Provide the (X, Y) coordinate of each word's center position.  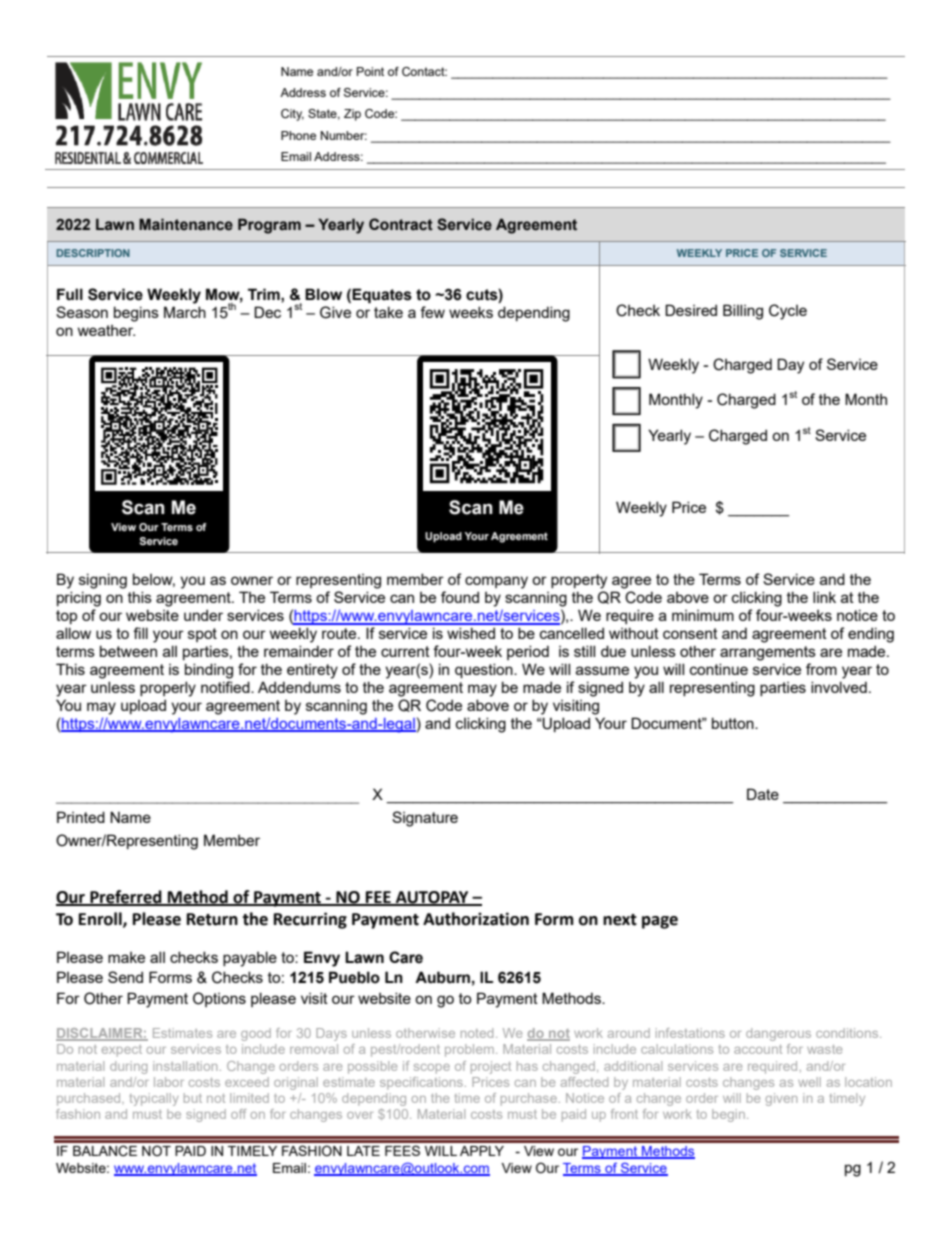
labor (169, 1082)
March (185, 312)
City (292, 115)
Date (763, 794)
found (460, 597)
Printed (81, 817)
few (432, 312)
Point (370, 71)
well (809, 1082)
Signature (425, 819)
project (491, 1067)
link (824, 597)
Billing (743, 312)
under (203, 615)
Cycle (788, 312)
